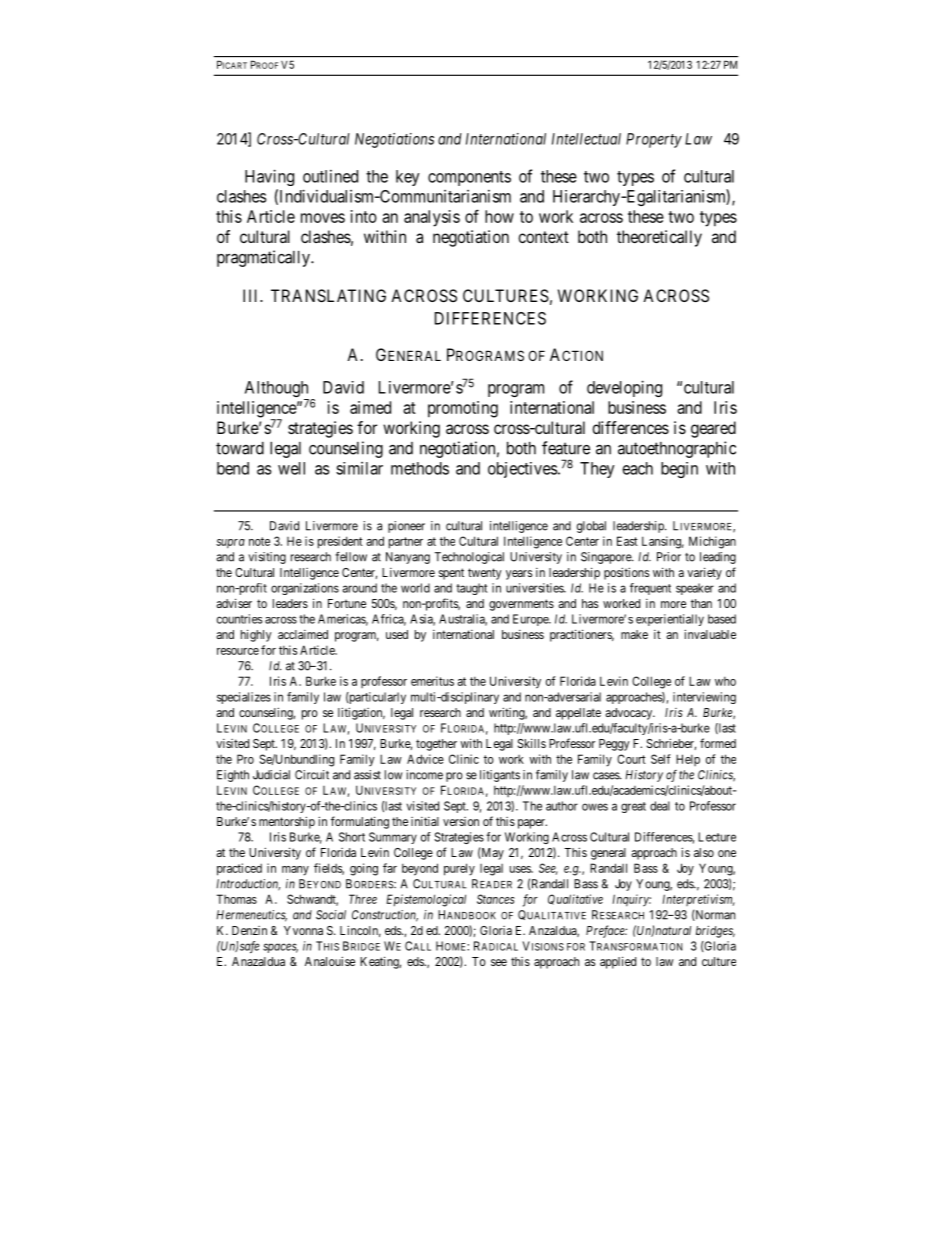 The image size is (952, 1233). I want to click on Hermeneutics, so click(251, 916).
